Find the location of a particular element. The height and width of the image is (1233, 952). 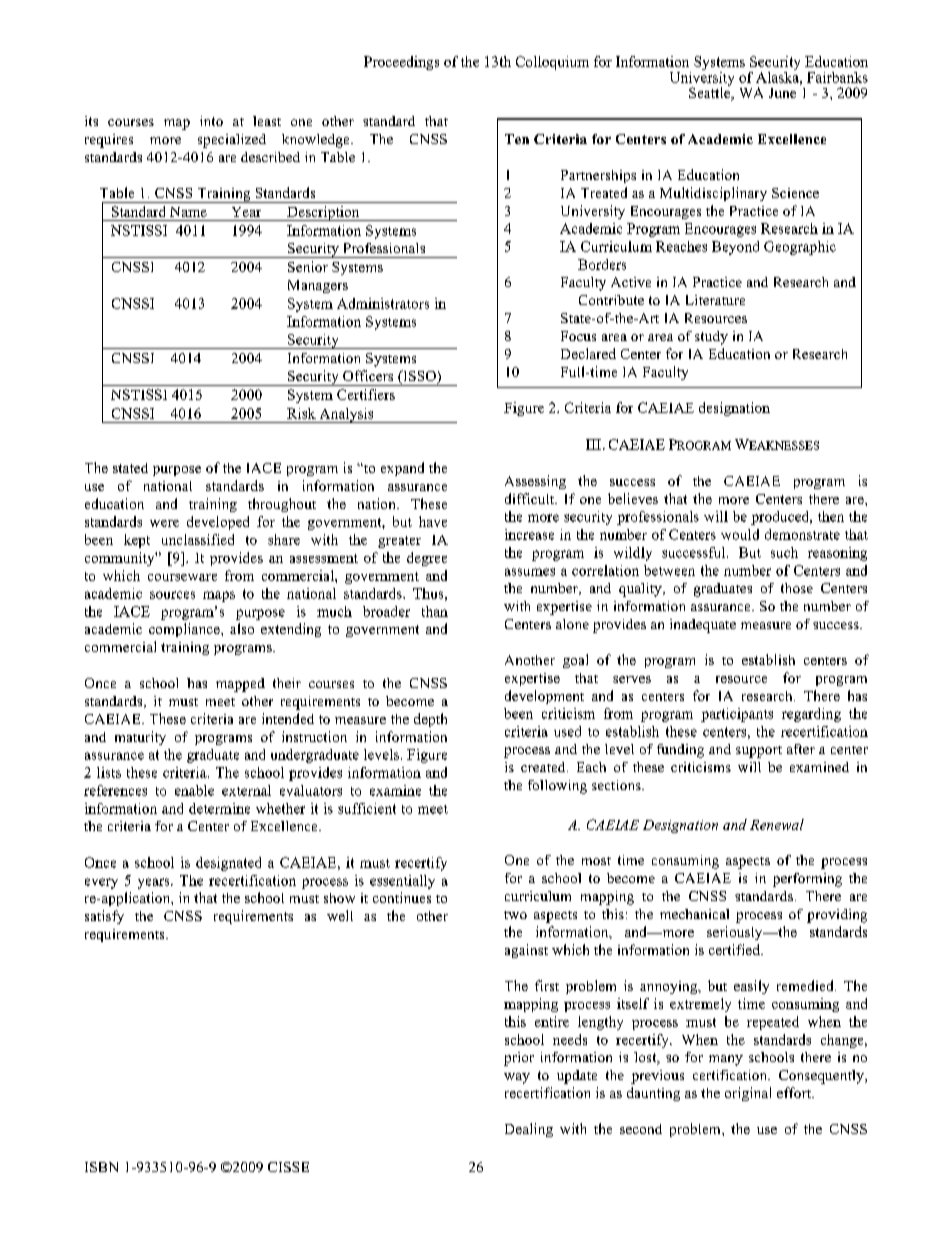

inadequate is located at coordinates (703, 626).
